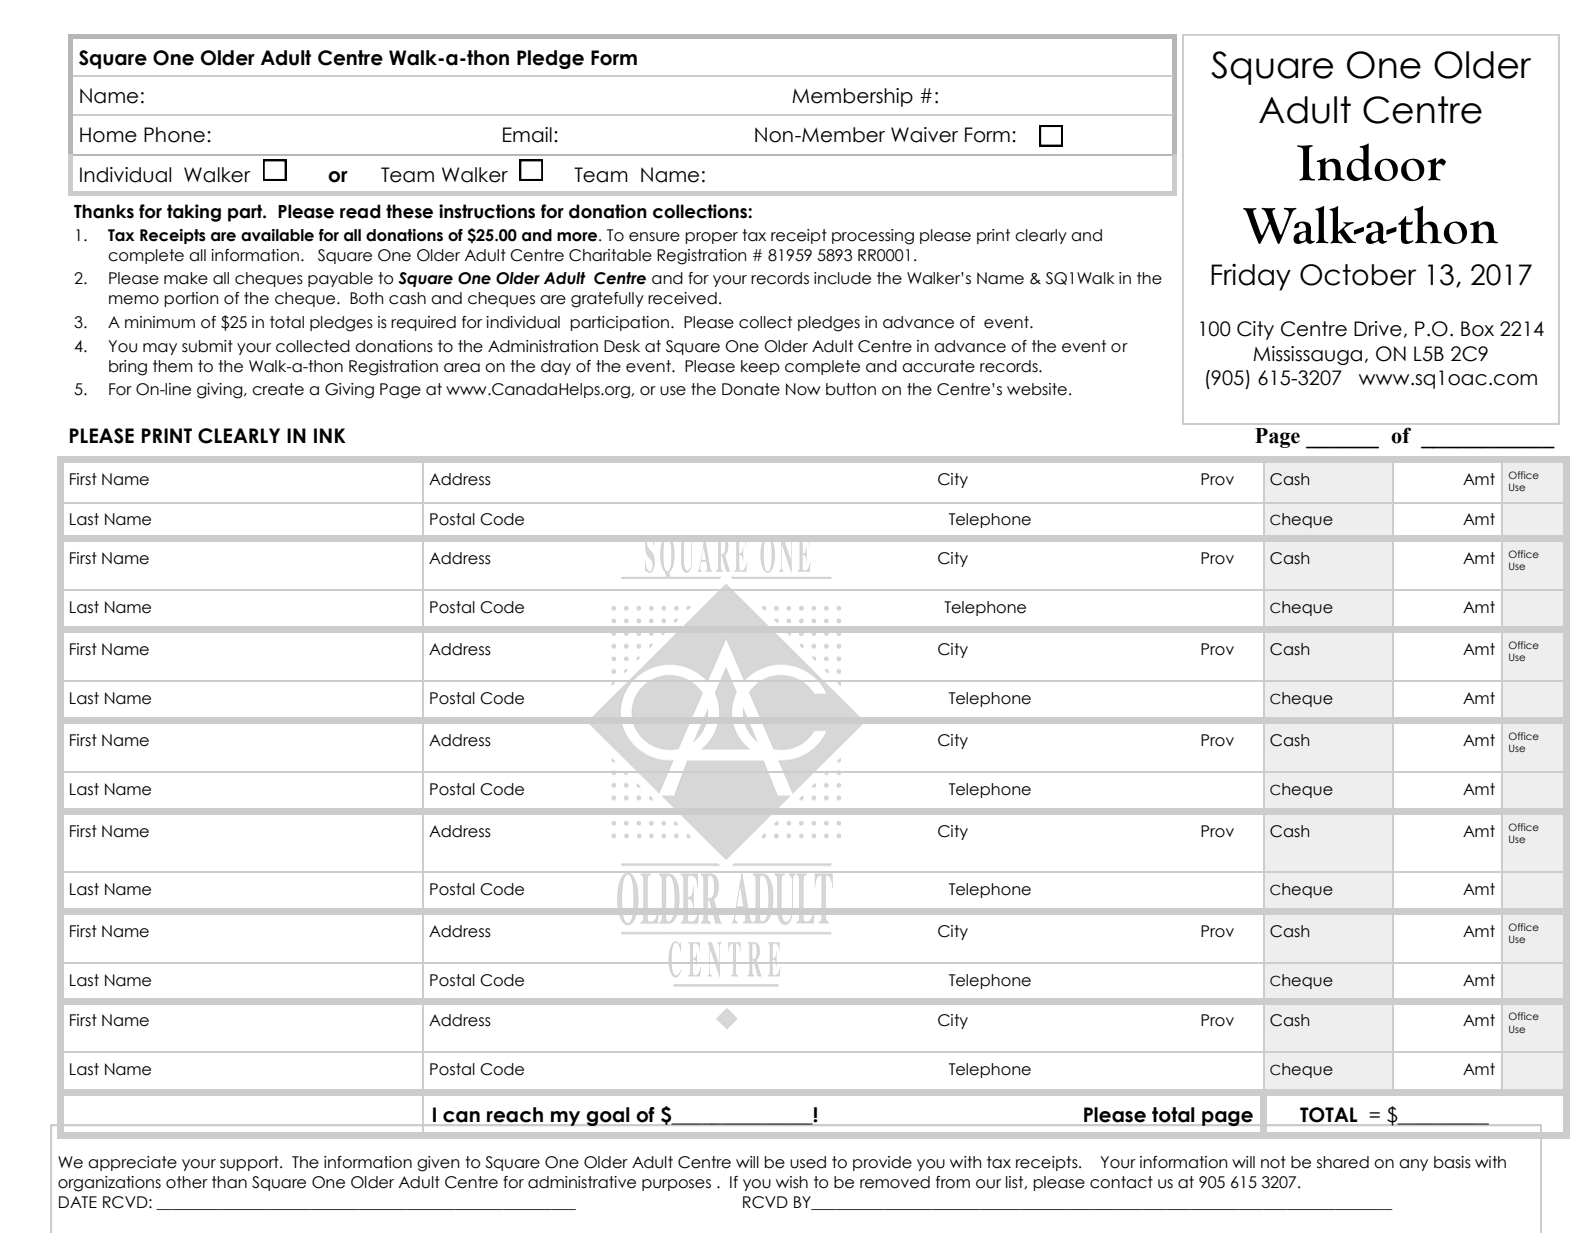 This page has height=1233, width=1596. What do you see at coordinates (278, 389) in the page?
I see `create` at bounding box center [278, 389].
